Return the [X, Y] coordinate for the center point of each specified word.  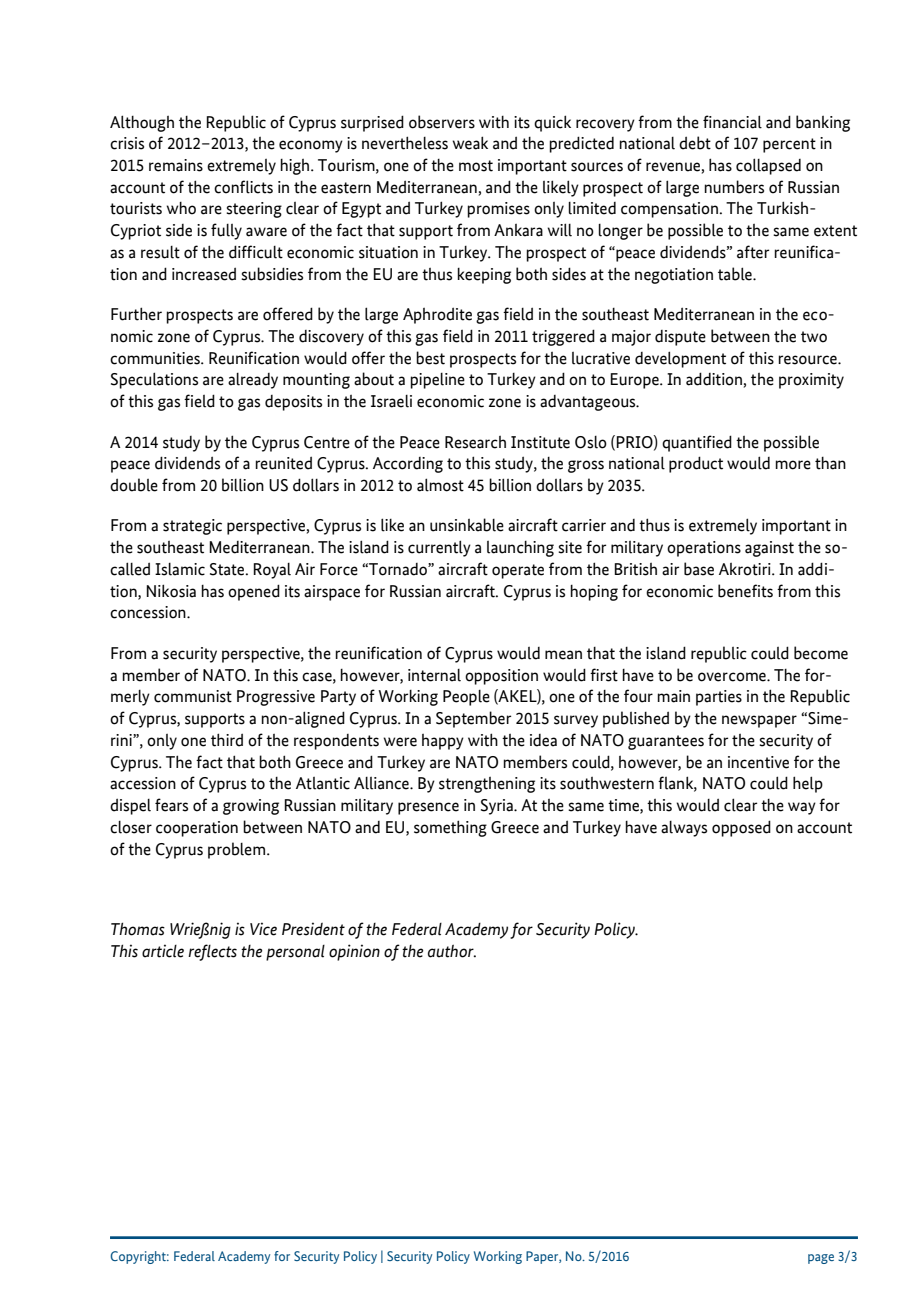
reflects [212, 952]
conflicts [243, 187]
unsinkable [467, 525]
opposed [741, 828]
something [450, 828]
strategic [192, 527]
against [769, 549]
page [821, 1259]
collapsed [768, 166]
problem [238, 850]
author [452, 951]
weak [470, 143]
